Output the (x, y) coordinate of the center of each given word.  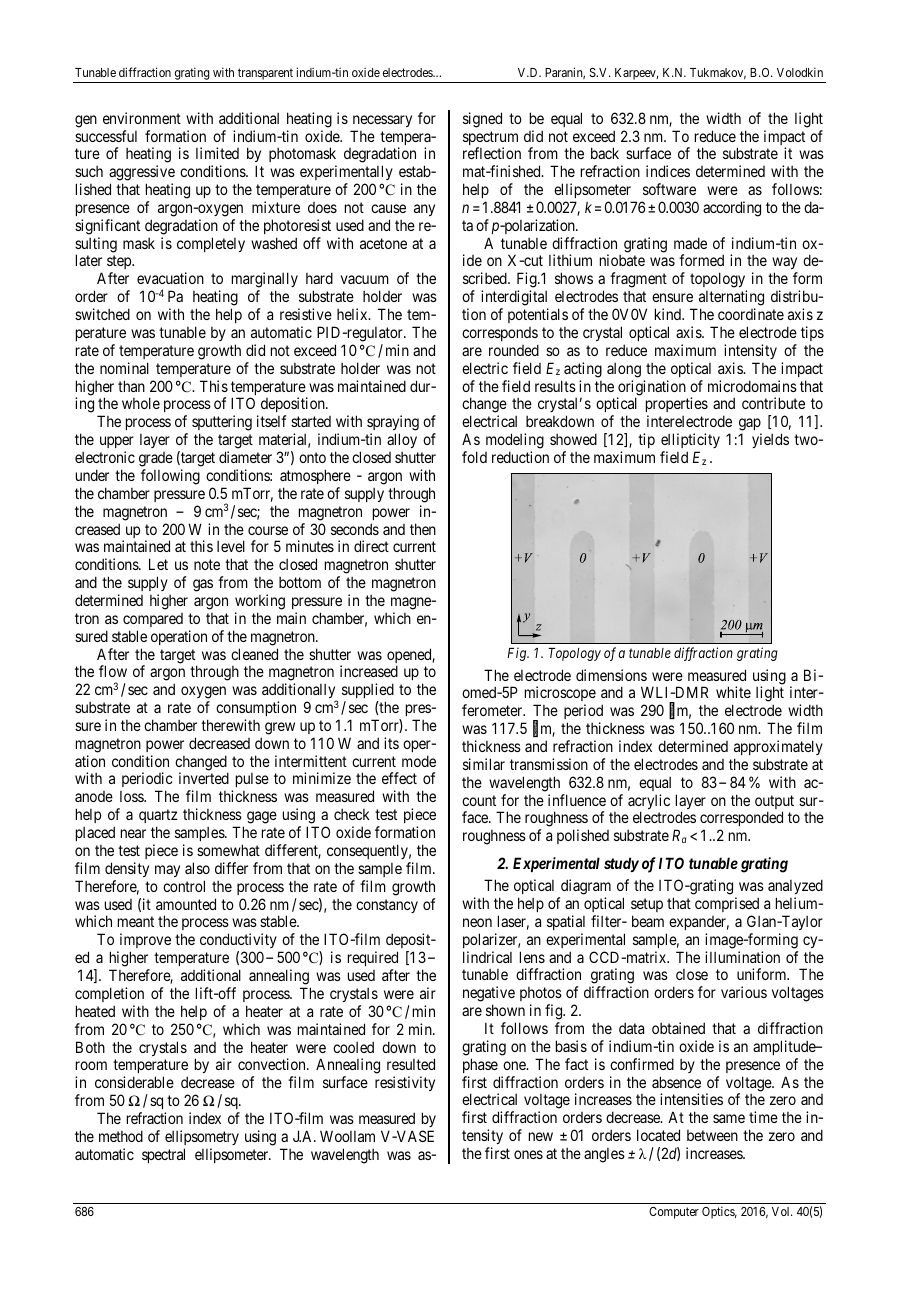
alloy (402, 440)
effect (399, 778)
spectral (163, 1155)
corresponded (741, 820)
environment (142, 118)
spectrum (490, 139)
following (170, 477)
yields (770, 440)
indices (668, 171)
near (133, 833)
